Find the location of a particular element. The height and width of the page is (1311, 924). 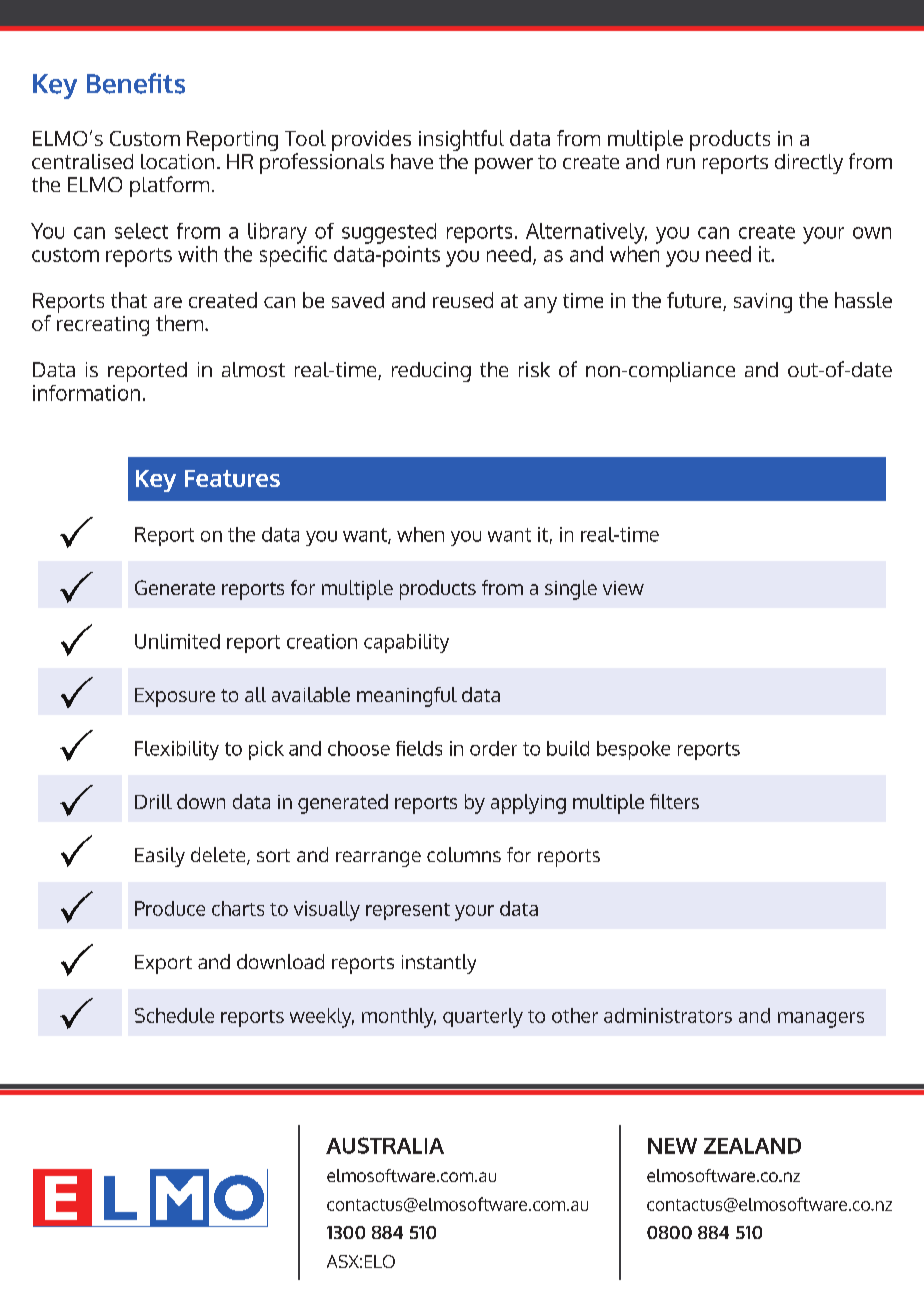

Features is located at coordinates (232, 478).
